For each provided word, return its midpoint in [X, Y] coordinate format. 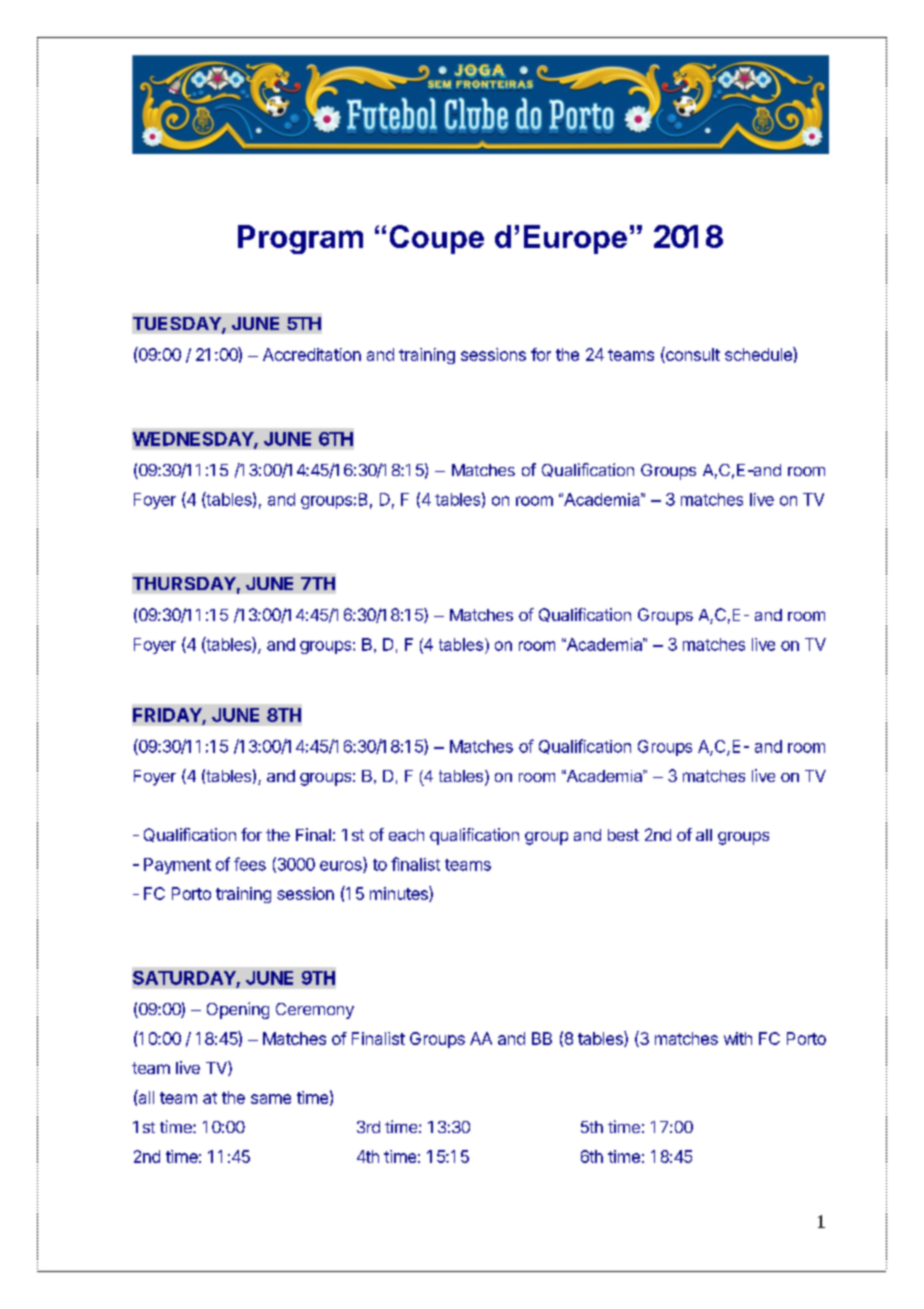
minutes [400, 894]
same [271, 1099]
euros [342, 867]
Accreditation [312, 354]
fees [250, 864]
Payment [177, 866]
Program [300, 239]
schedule [759, 354]
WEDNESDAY [194, 440]
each [406, 835]
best [623, 835]
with [738, 1038]
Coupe [437, 239]
